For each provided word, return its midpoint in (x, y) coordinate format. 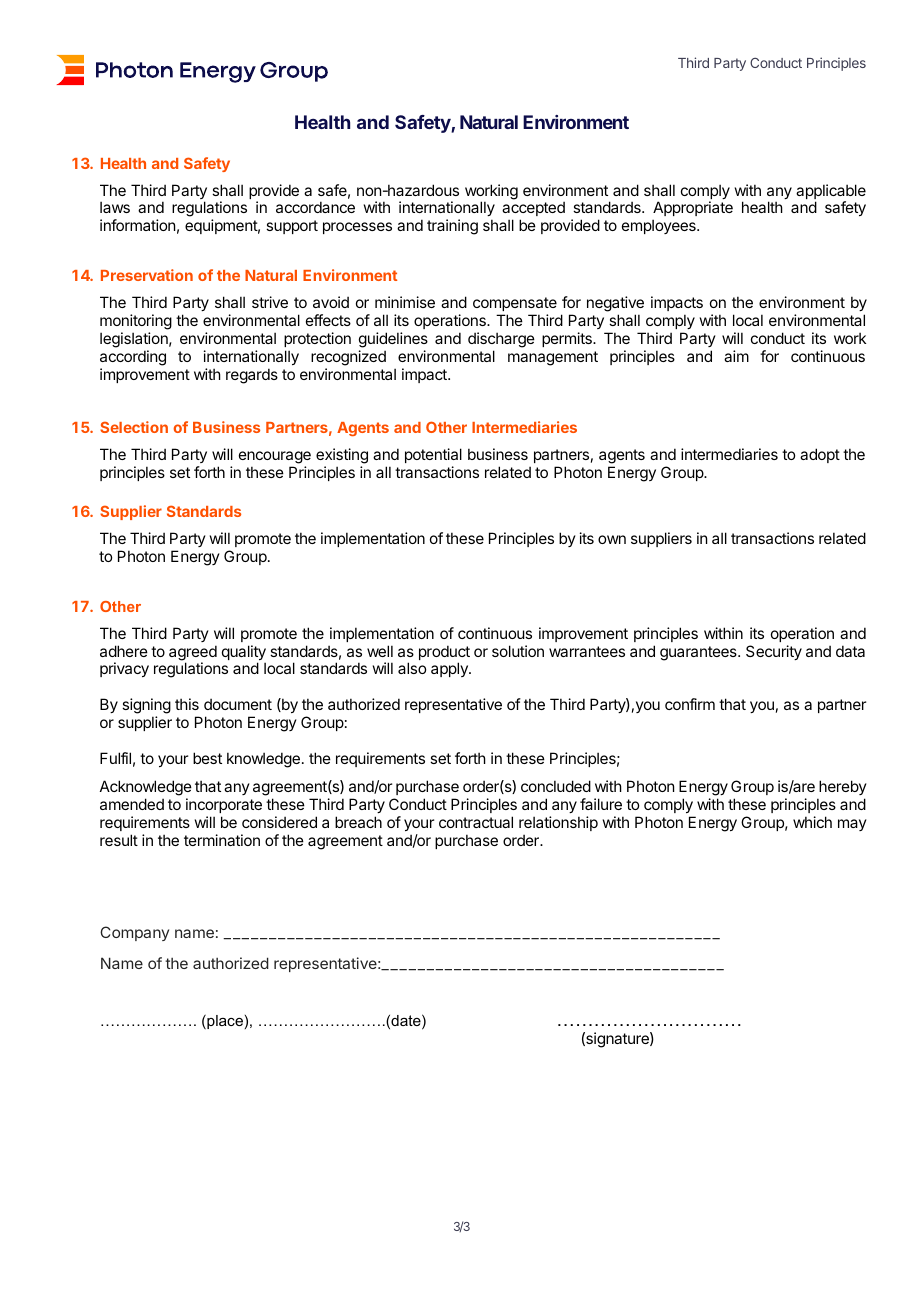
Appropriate (693, 210)
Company (134, 933)
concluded (556, 786)
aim (736, 356)
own (612, 539)
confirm (690, 704)
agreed (193, 654)
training (452, 227)
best (207, 758)
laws (115, 207)
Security (774, 652)
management (553, 358)
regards (252, 376)
